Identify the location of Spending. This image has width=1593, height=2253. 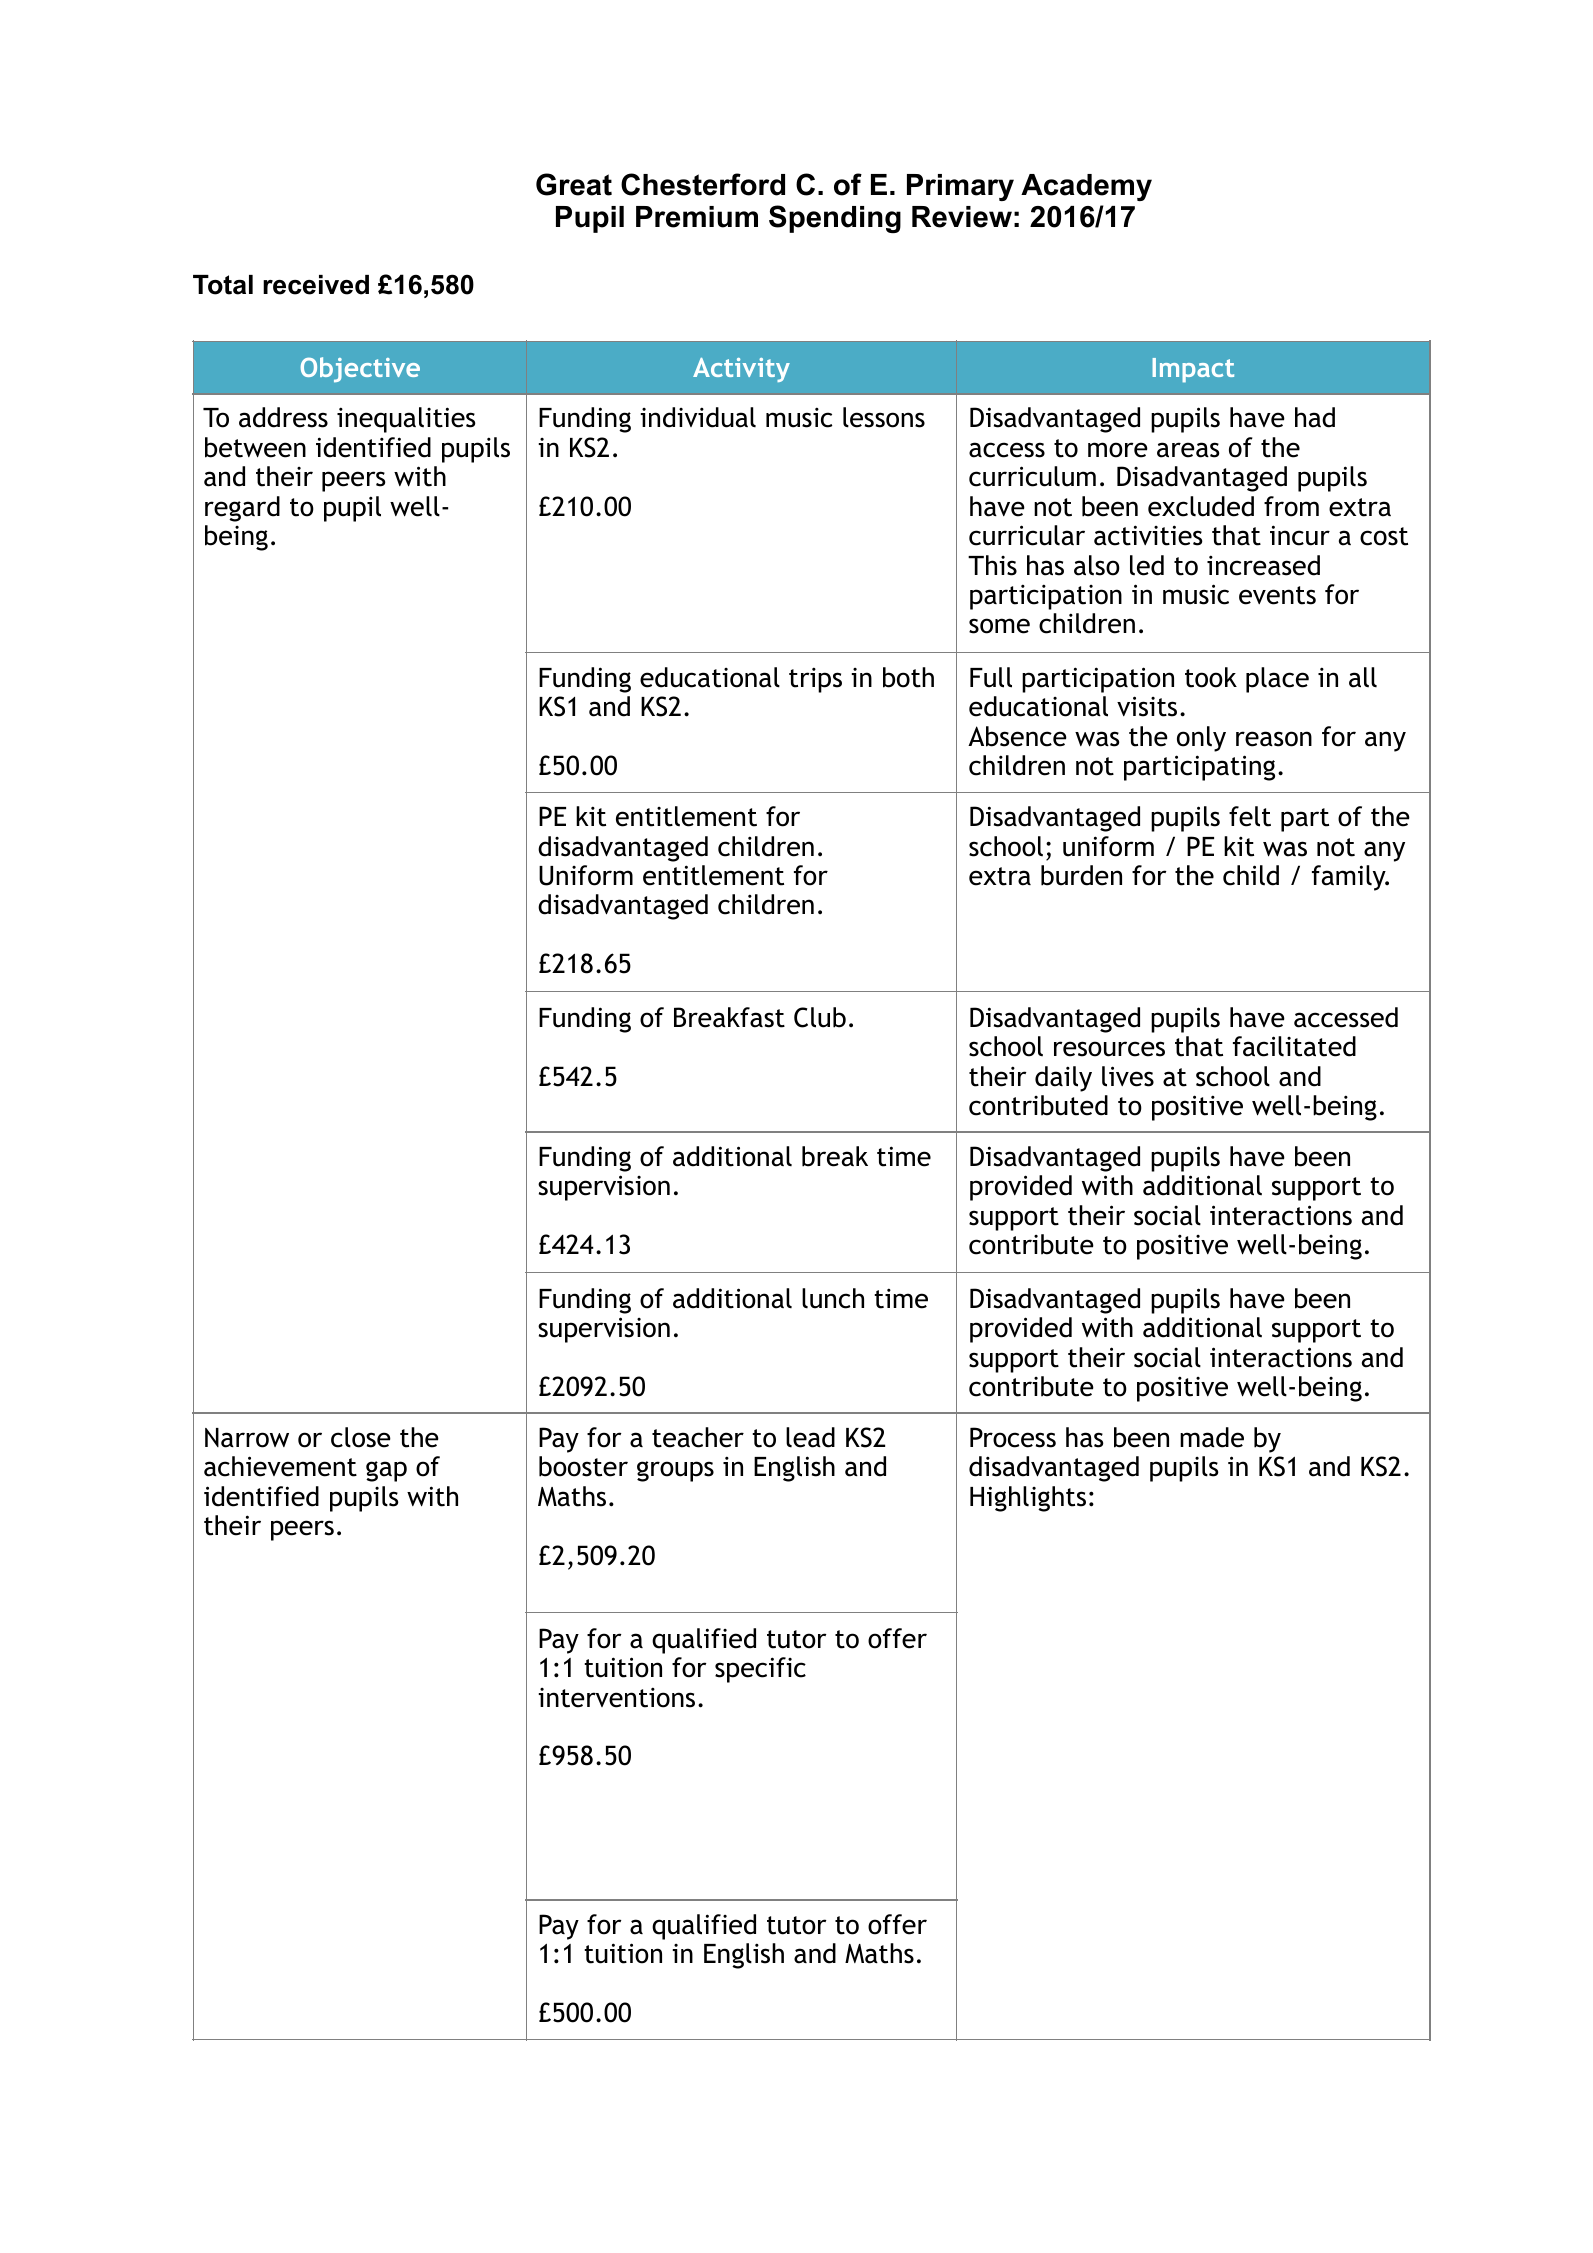
(835, 219).
